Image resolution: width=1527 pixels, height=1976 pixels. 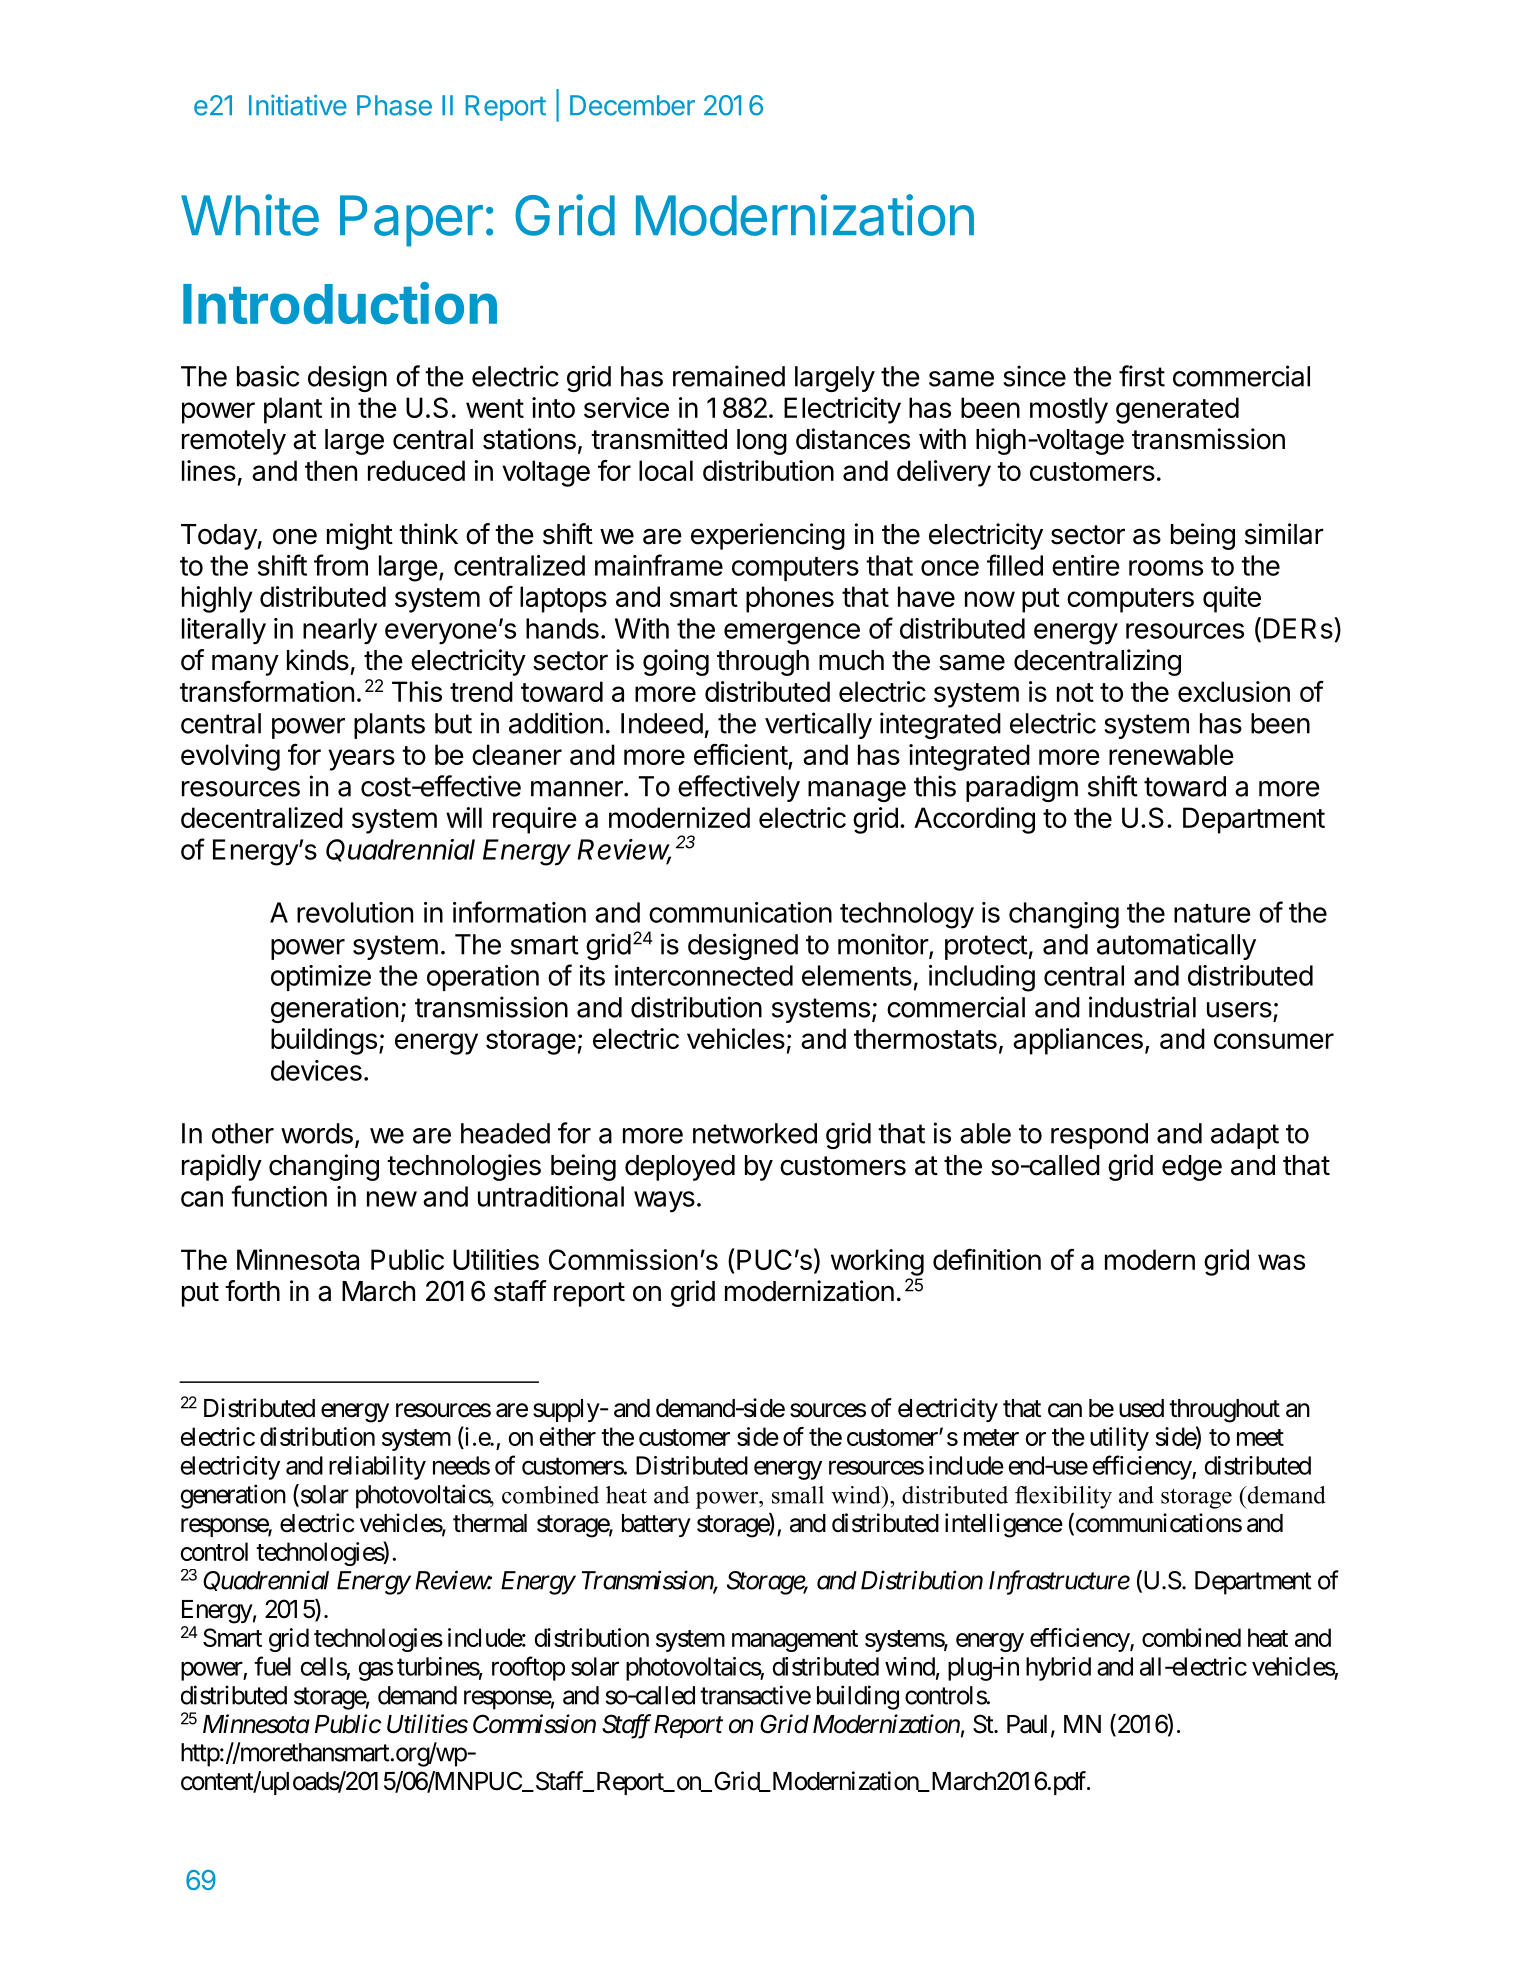 What do you see at coordinates (1142, 376) in the screenshot?
I see `first` at bounding box center [1142, 376].
